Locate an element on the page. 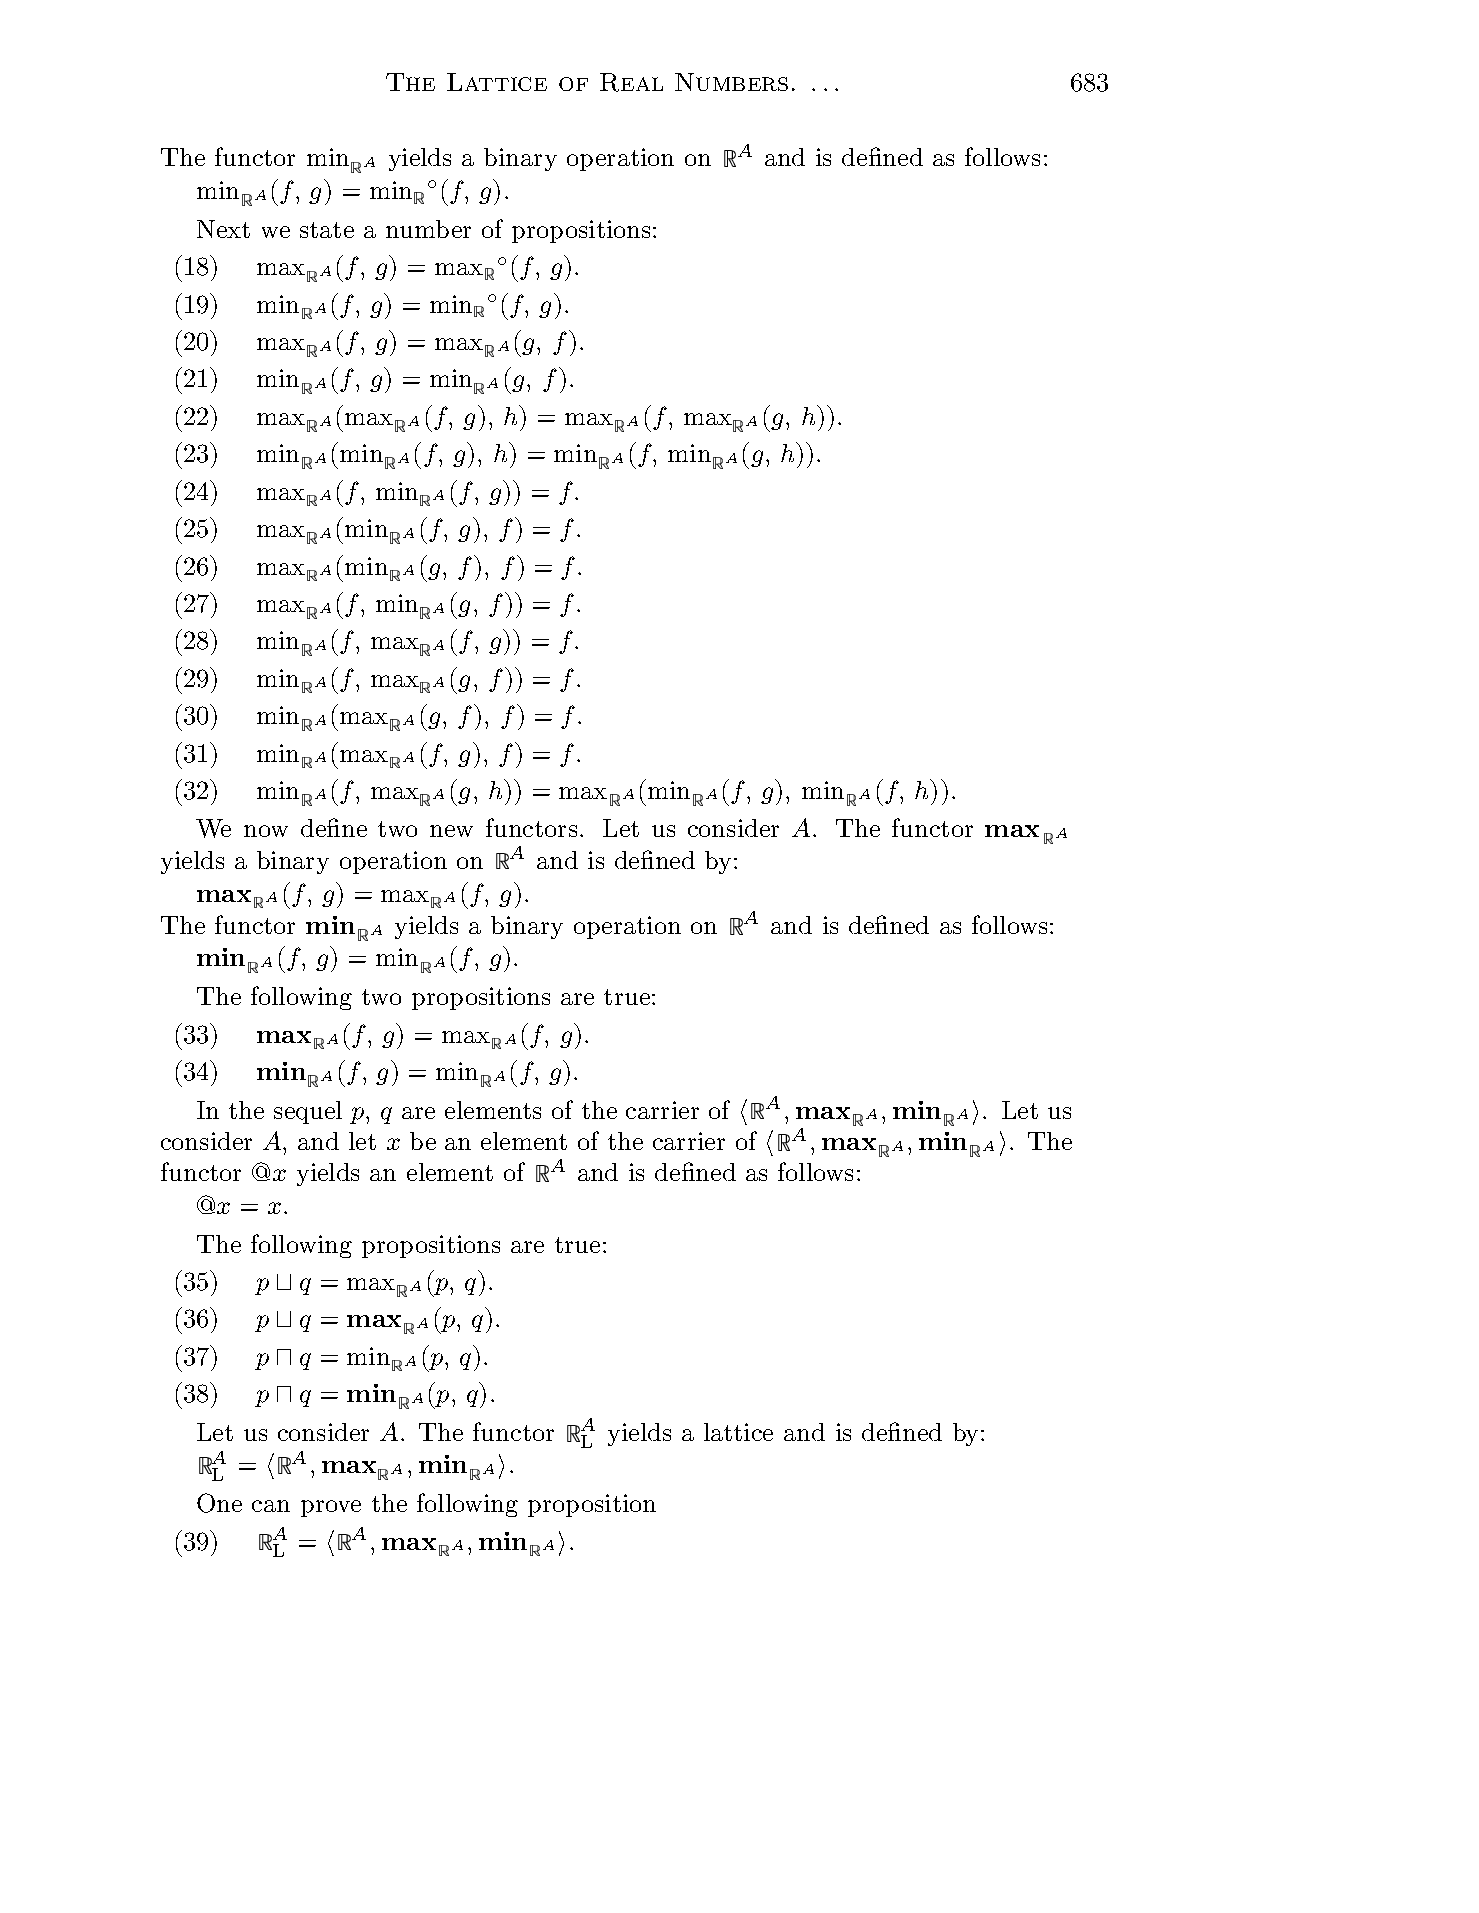 Image resolution: width=1479 pixels, height=1913 pixels. state is located at coordinates (327, 230).
